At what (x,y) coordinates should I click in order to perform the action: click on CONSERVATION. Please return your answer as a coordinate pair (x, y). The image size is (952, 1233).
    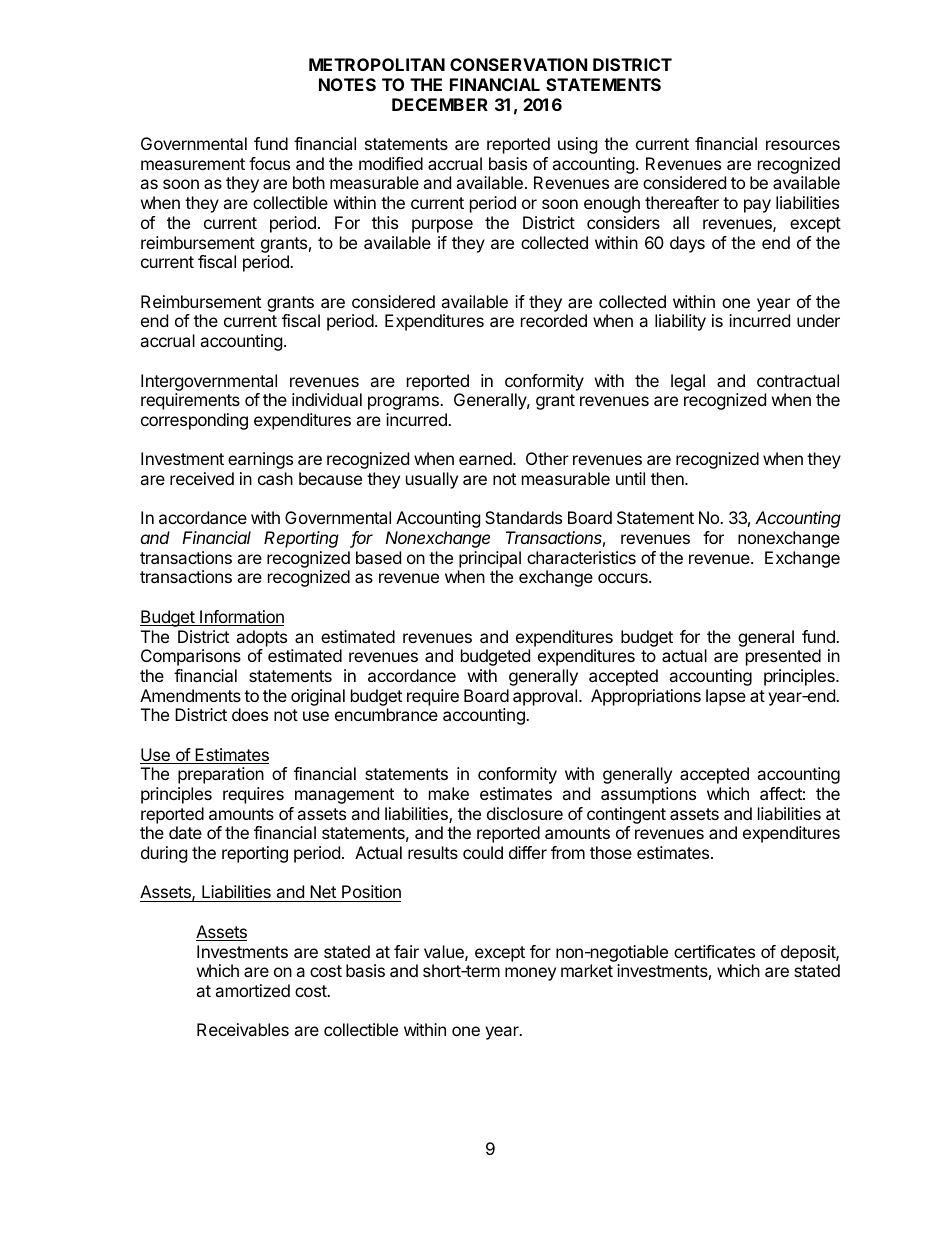
    Looking at the image, I should click on (518, 64).
